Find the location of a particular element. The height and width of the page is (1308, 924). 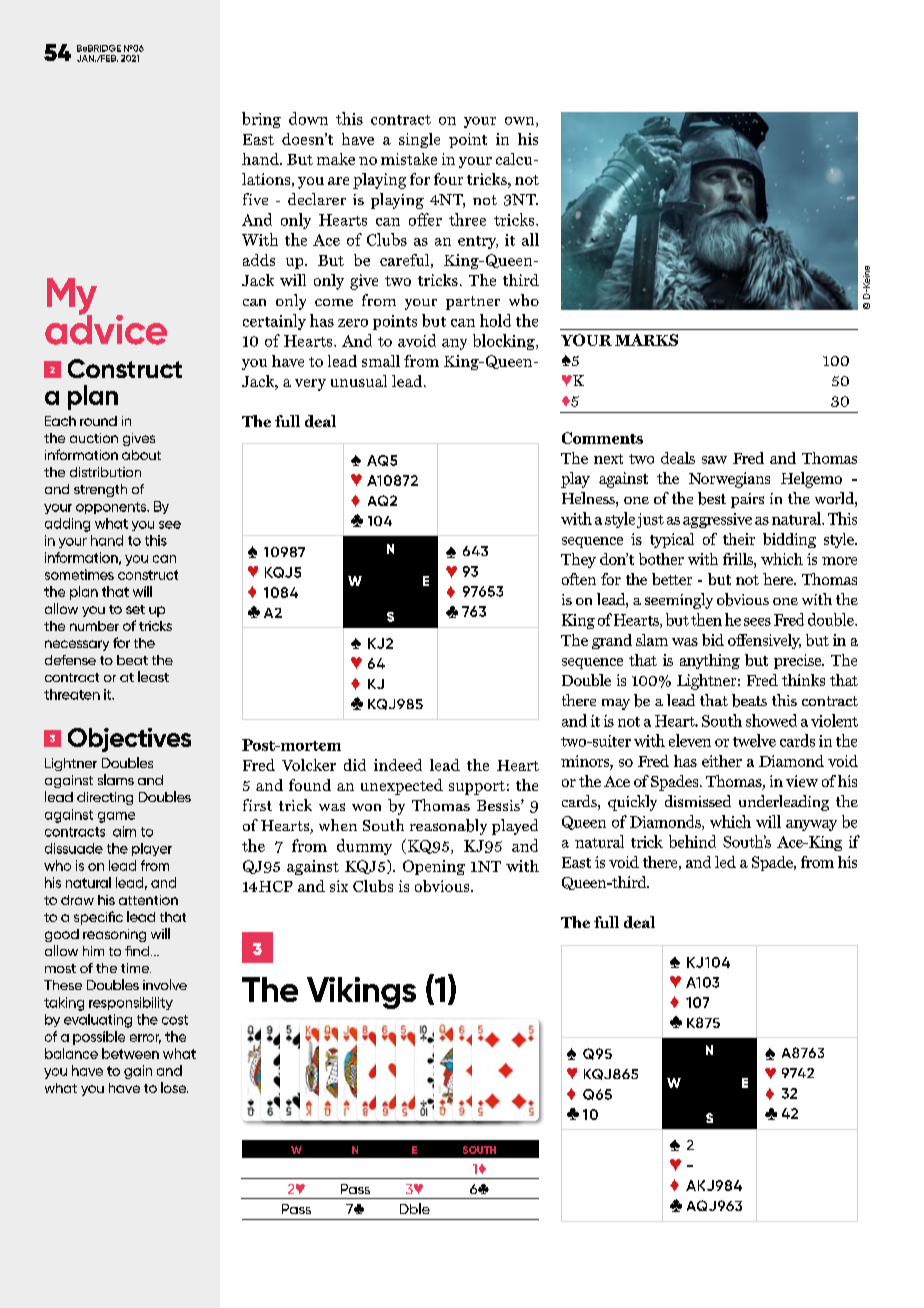

bring is located at coordinates (261, 120).
